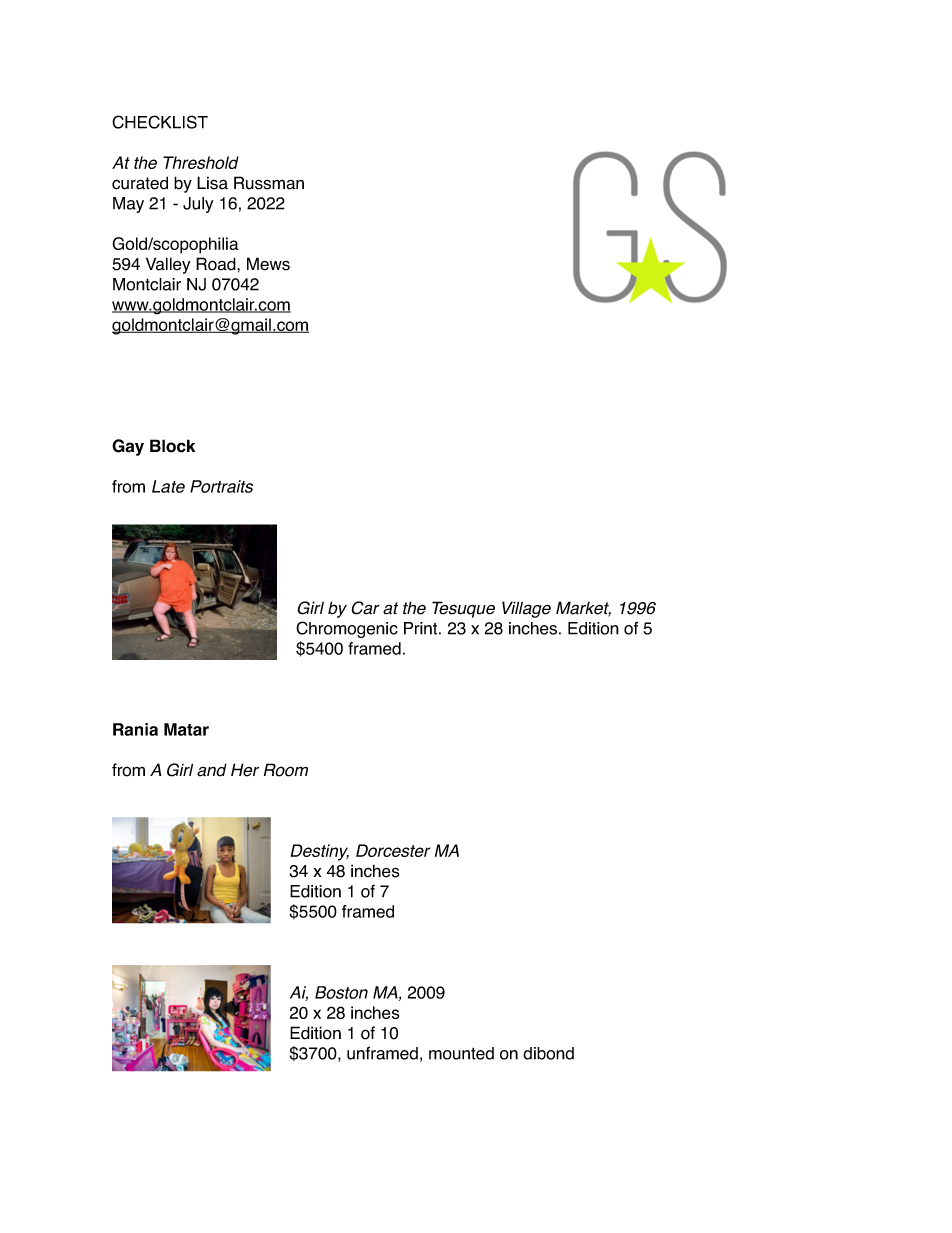 The image size is (952, 1233). Describe the element at coordinates (168, 486) in the image. I see `Late` at that location.
